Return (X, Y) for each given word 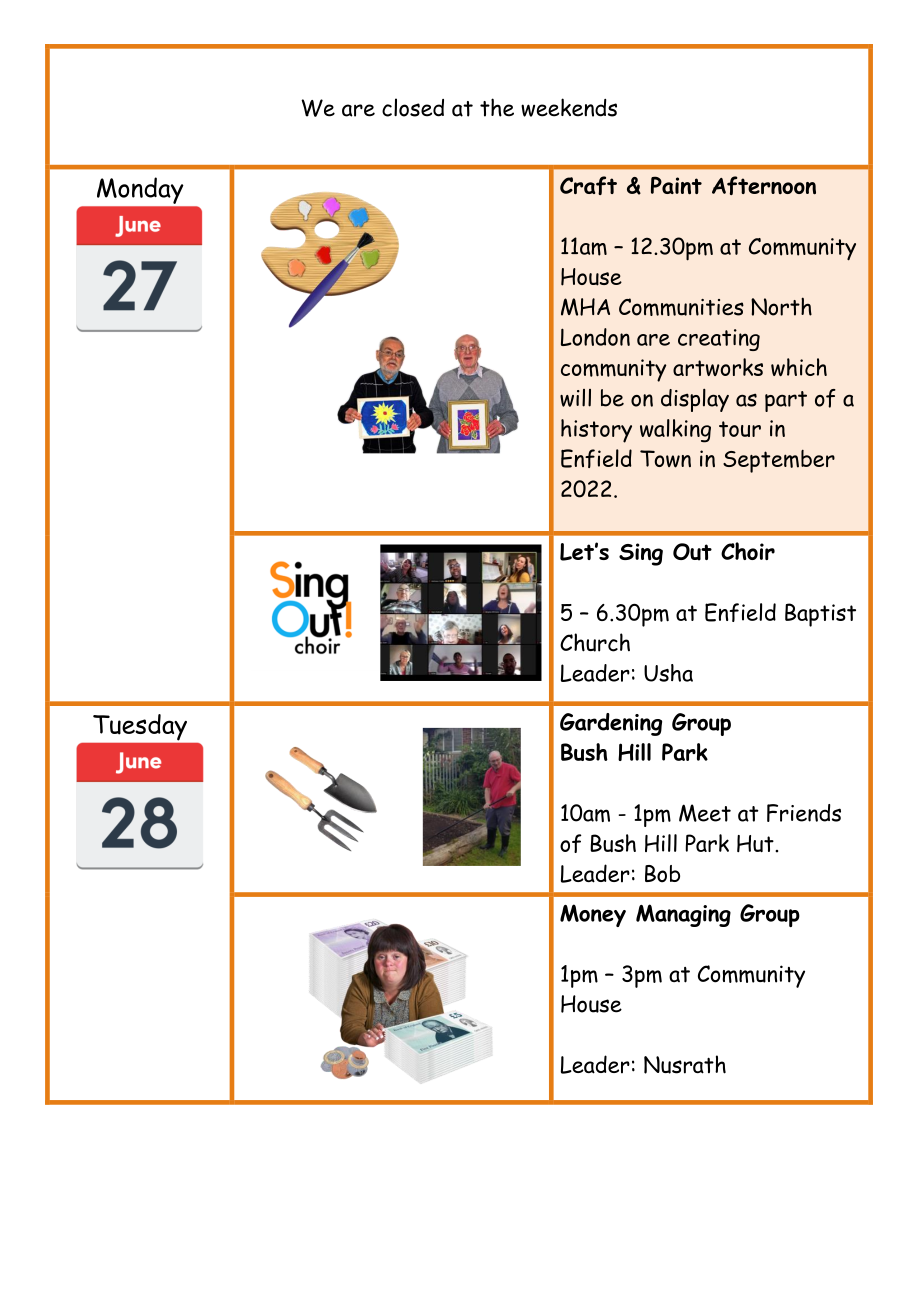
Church (595, 642)
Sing (641, 554)
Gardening (611, 724)
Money (593, 915)
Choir (748, 551)
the (497, 107)
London (595, 337)
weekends (569, 107)
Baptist (820, 615)
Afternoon (764, 185)
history (596, 431)
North (781, 306)
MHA (585, 307)
